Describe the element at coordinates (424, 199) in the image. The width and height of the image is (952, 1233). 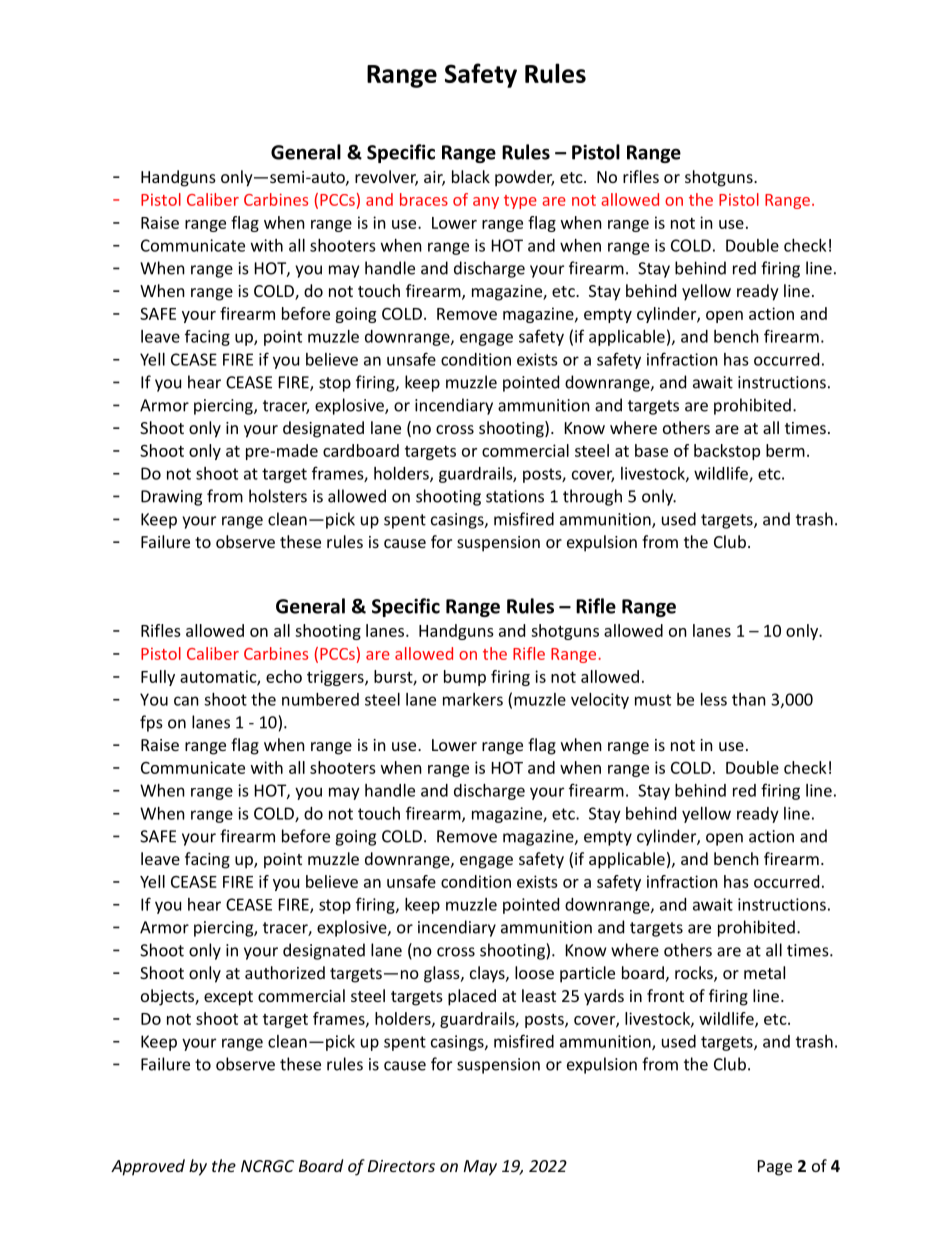
I see `braces` at that location.
